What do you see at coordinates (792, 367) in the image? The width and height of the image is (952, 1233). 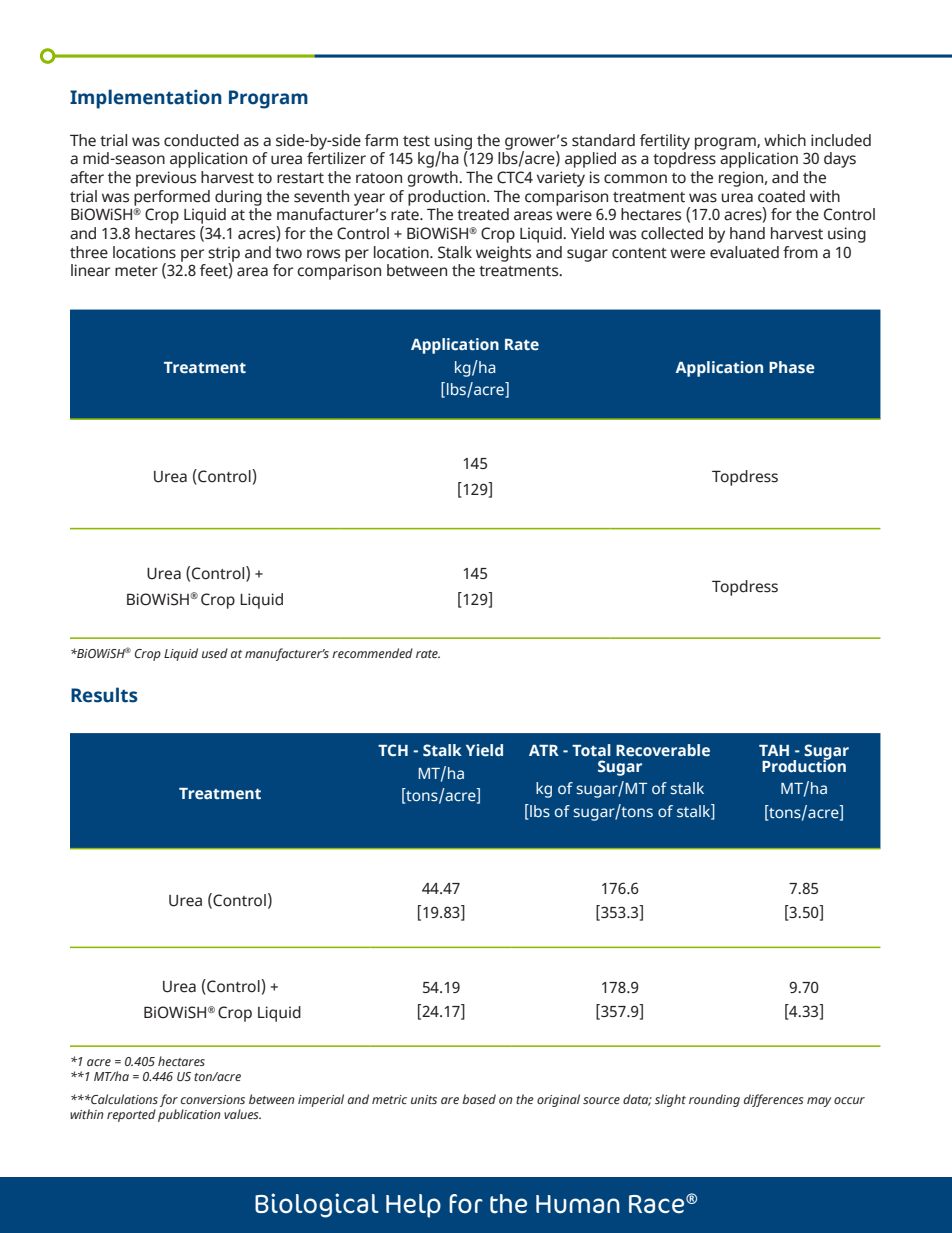 I see `Phase` at bounding box center [792, 367].
